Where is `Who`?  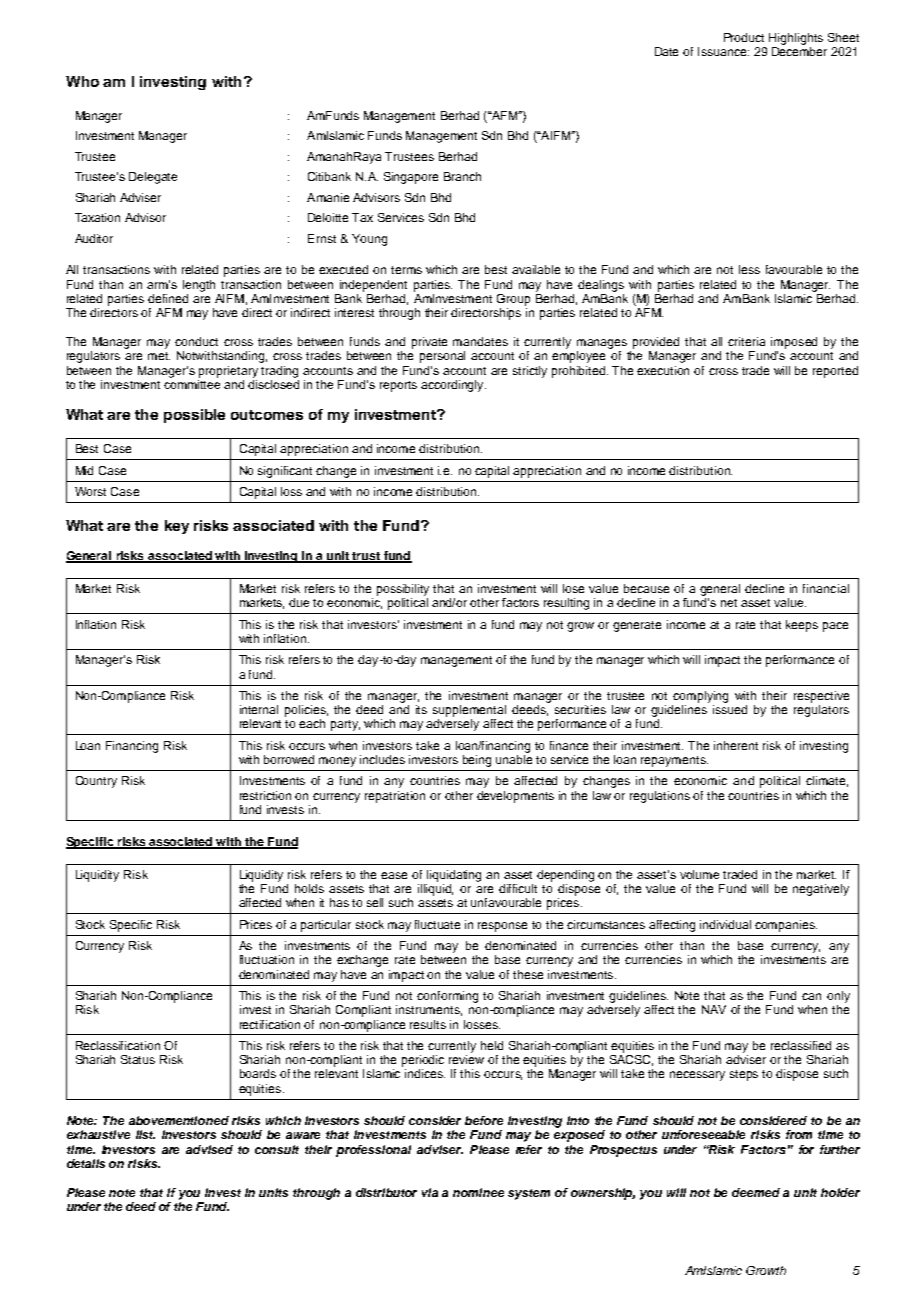 Who is located at coordinates (82, 81).
